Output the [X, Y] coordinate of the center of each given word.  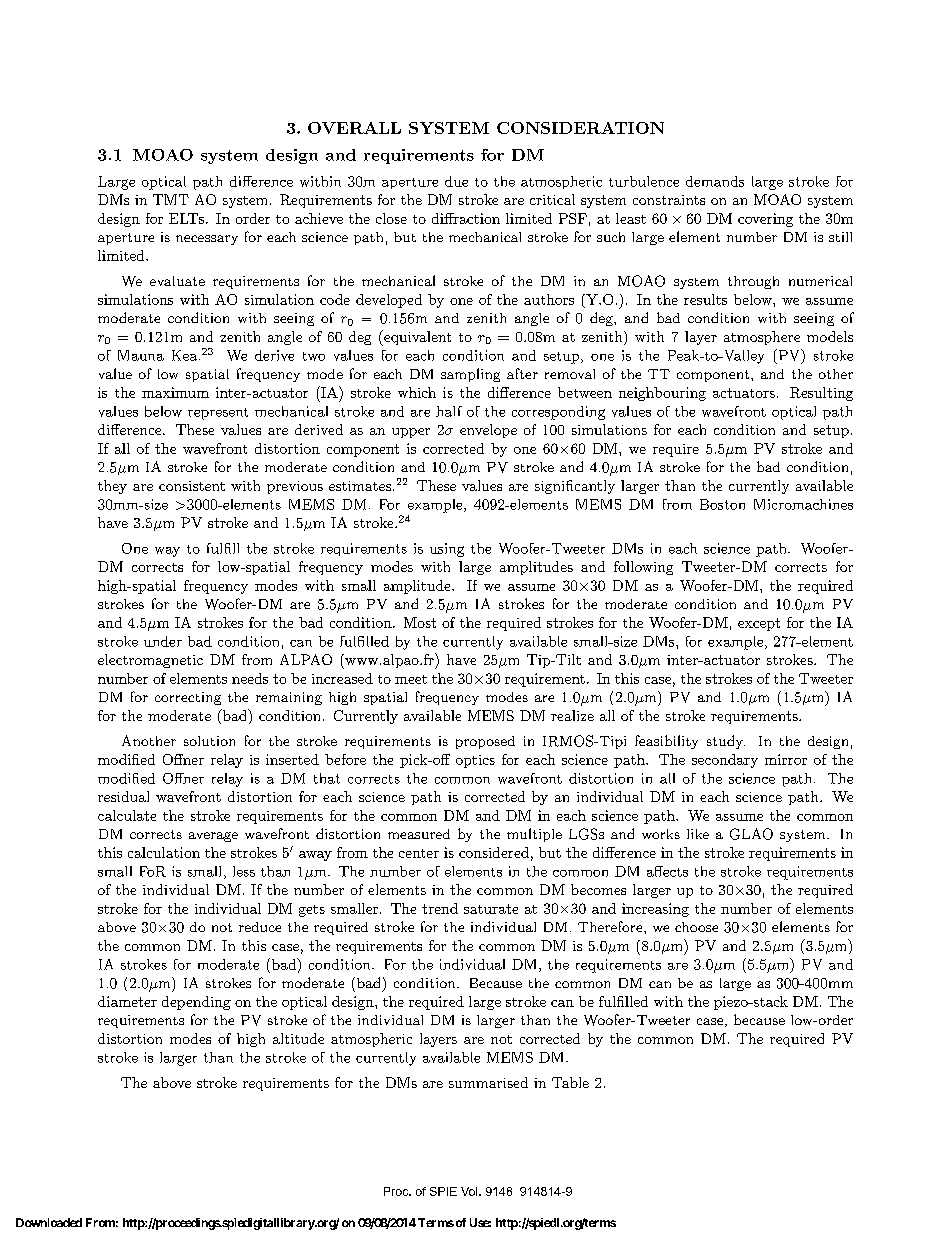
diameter [127, 1001]
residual [123, 796]
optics [475, 761]
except [759, 624]
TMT [171, 199]
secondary [725, 761]
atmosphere [762, 338]
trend [440, 908]
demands [715, 181]
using [447, 550]
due [456, 181]
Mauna [141, 355]
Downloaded [49, 1222]
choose [696, 927]
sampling [470, 375]
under [163, 641]
